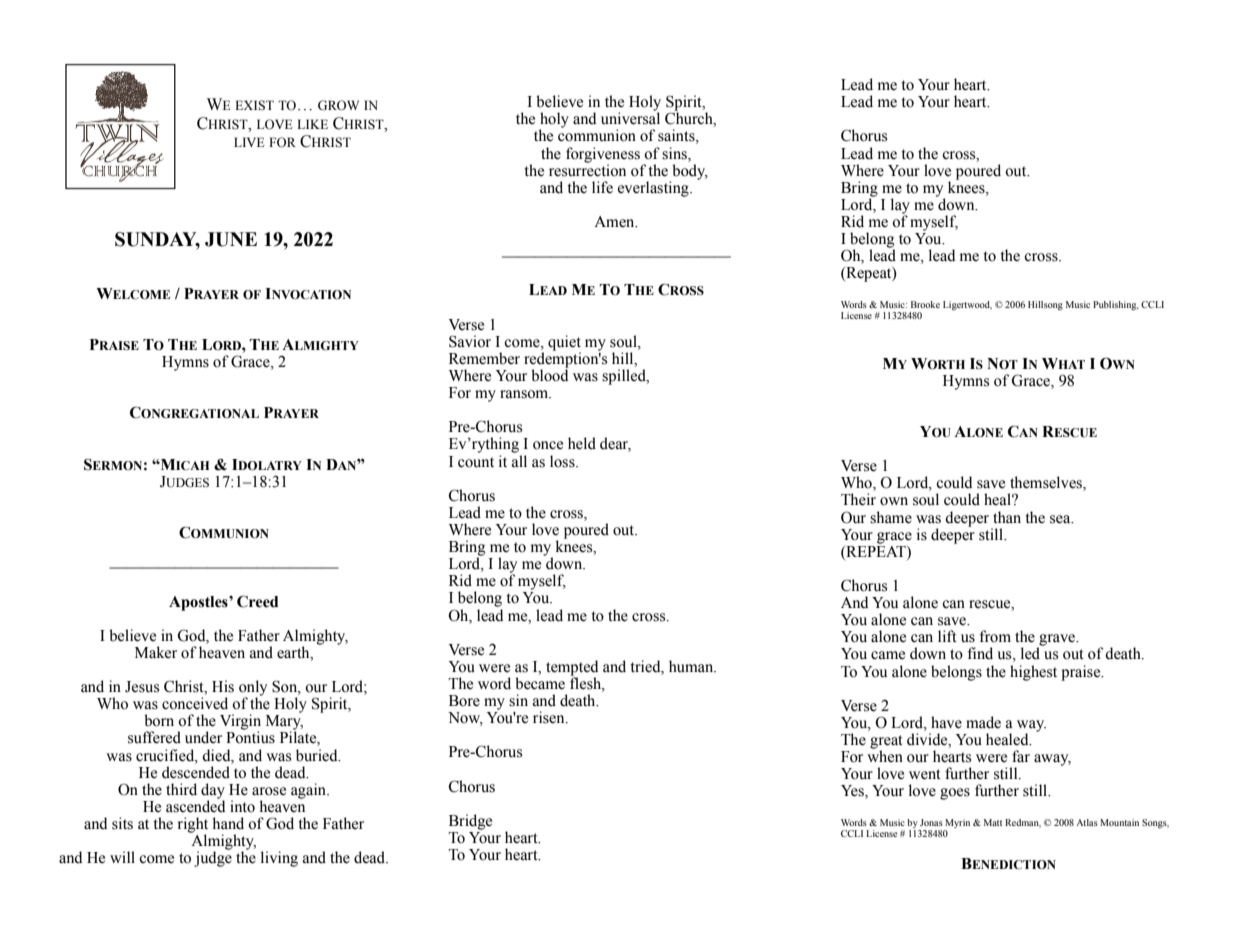 The width and height of the screenshot is (1233, 952). Describe the element at coordinates (630, 118) in the screenshot. I see `universal` at that location.
